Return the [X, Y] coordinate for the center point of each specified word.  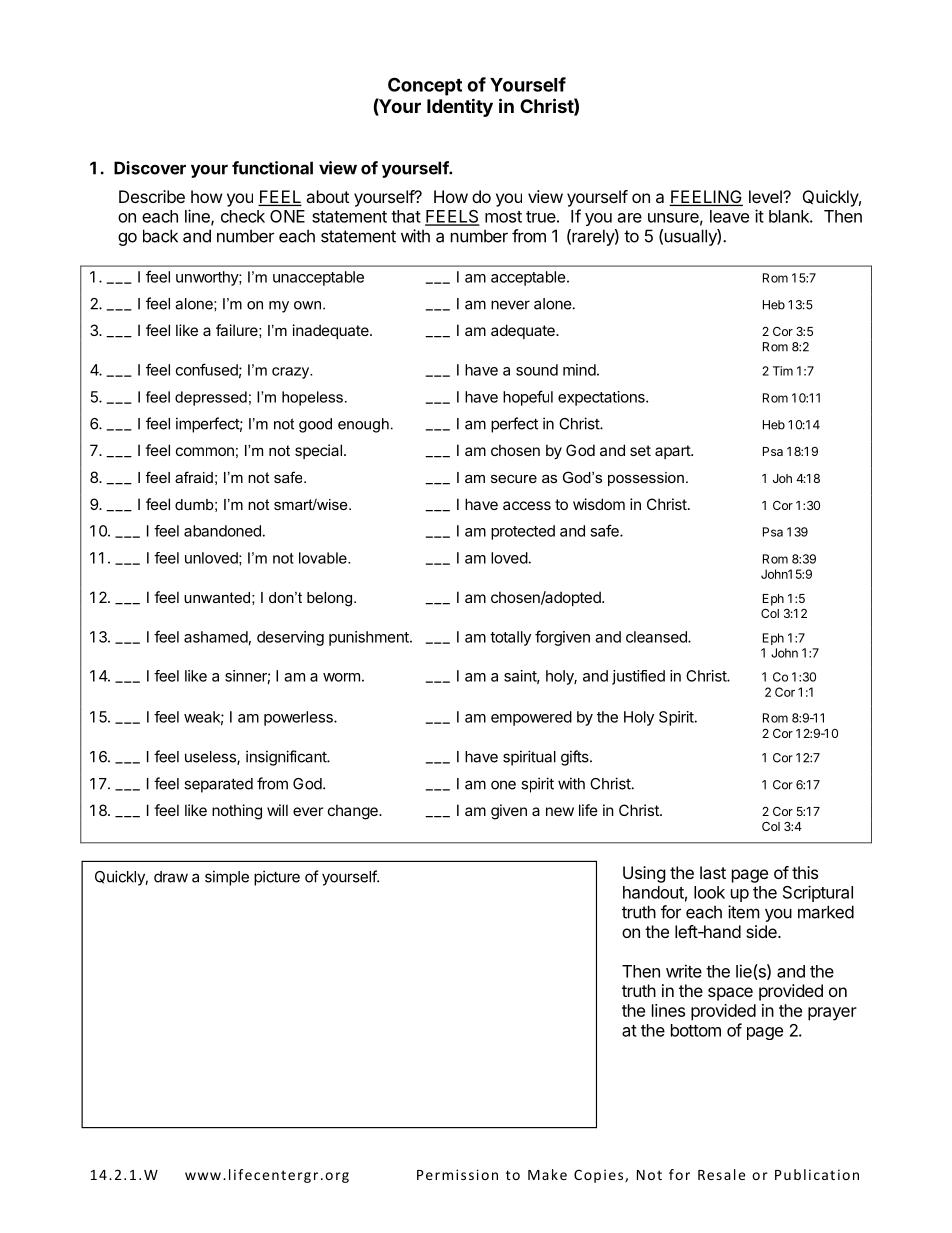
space [730, 994]
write [684, 971]
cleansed [657, 637]
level [766, 196]
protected [523, 532]
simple [227, 878]
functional [272, 168]
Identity [460, 107]
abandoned [222, 531]
